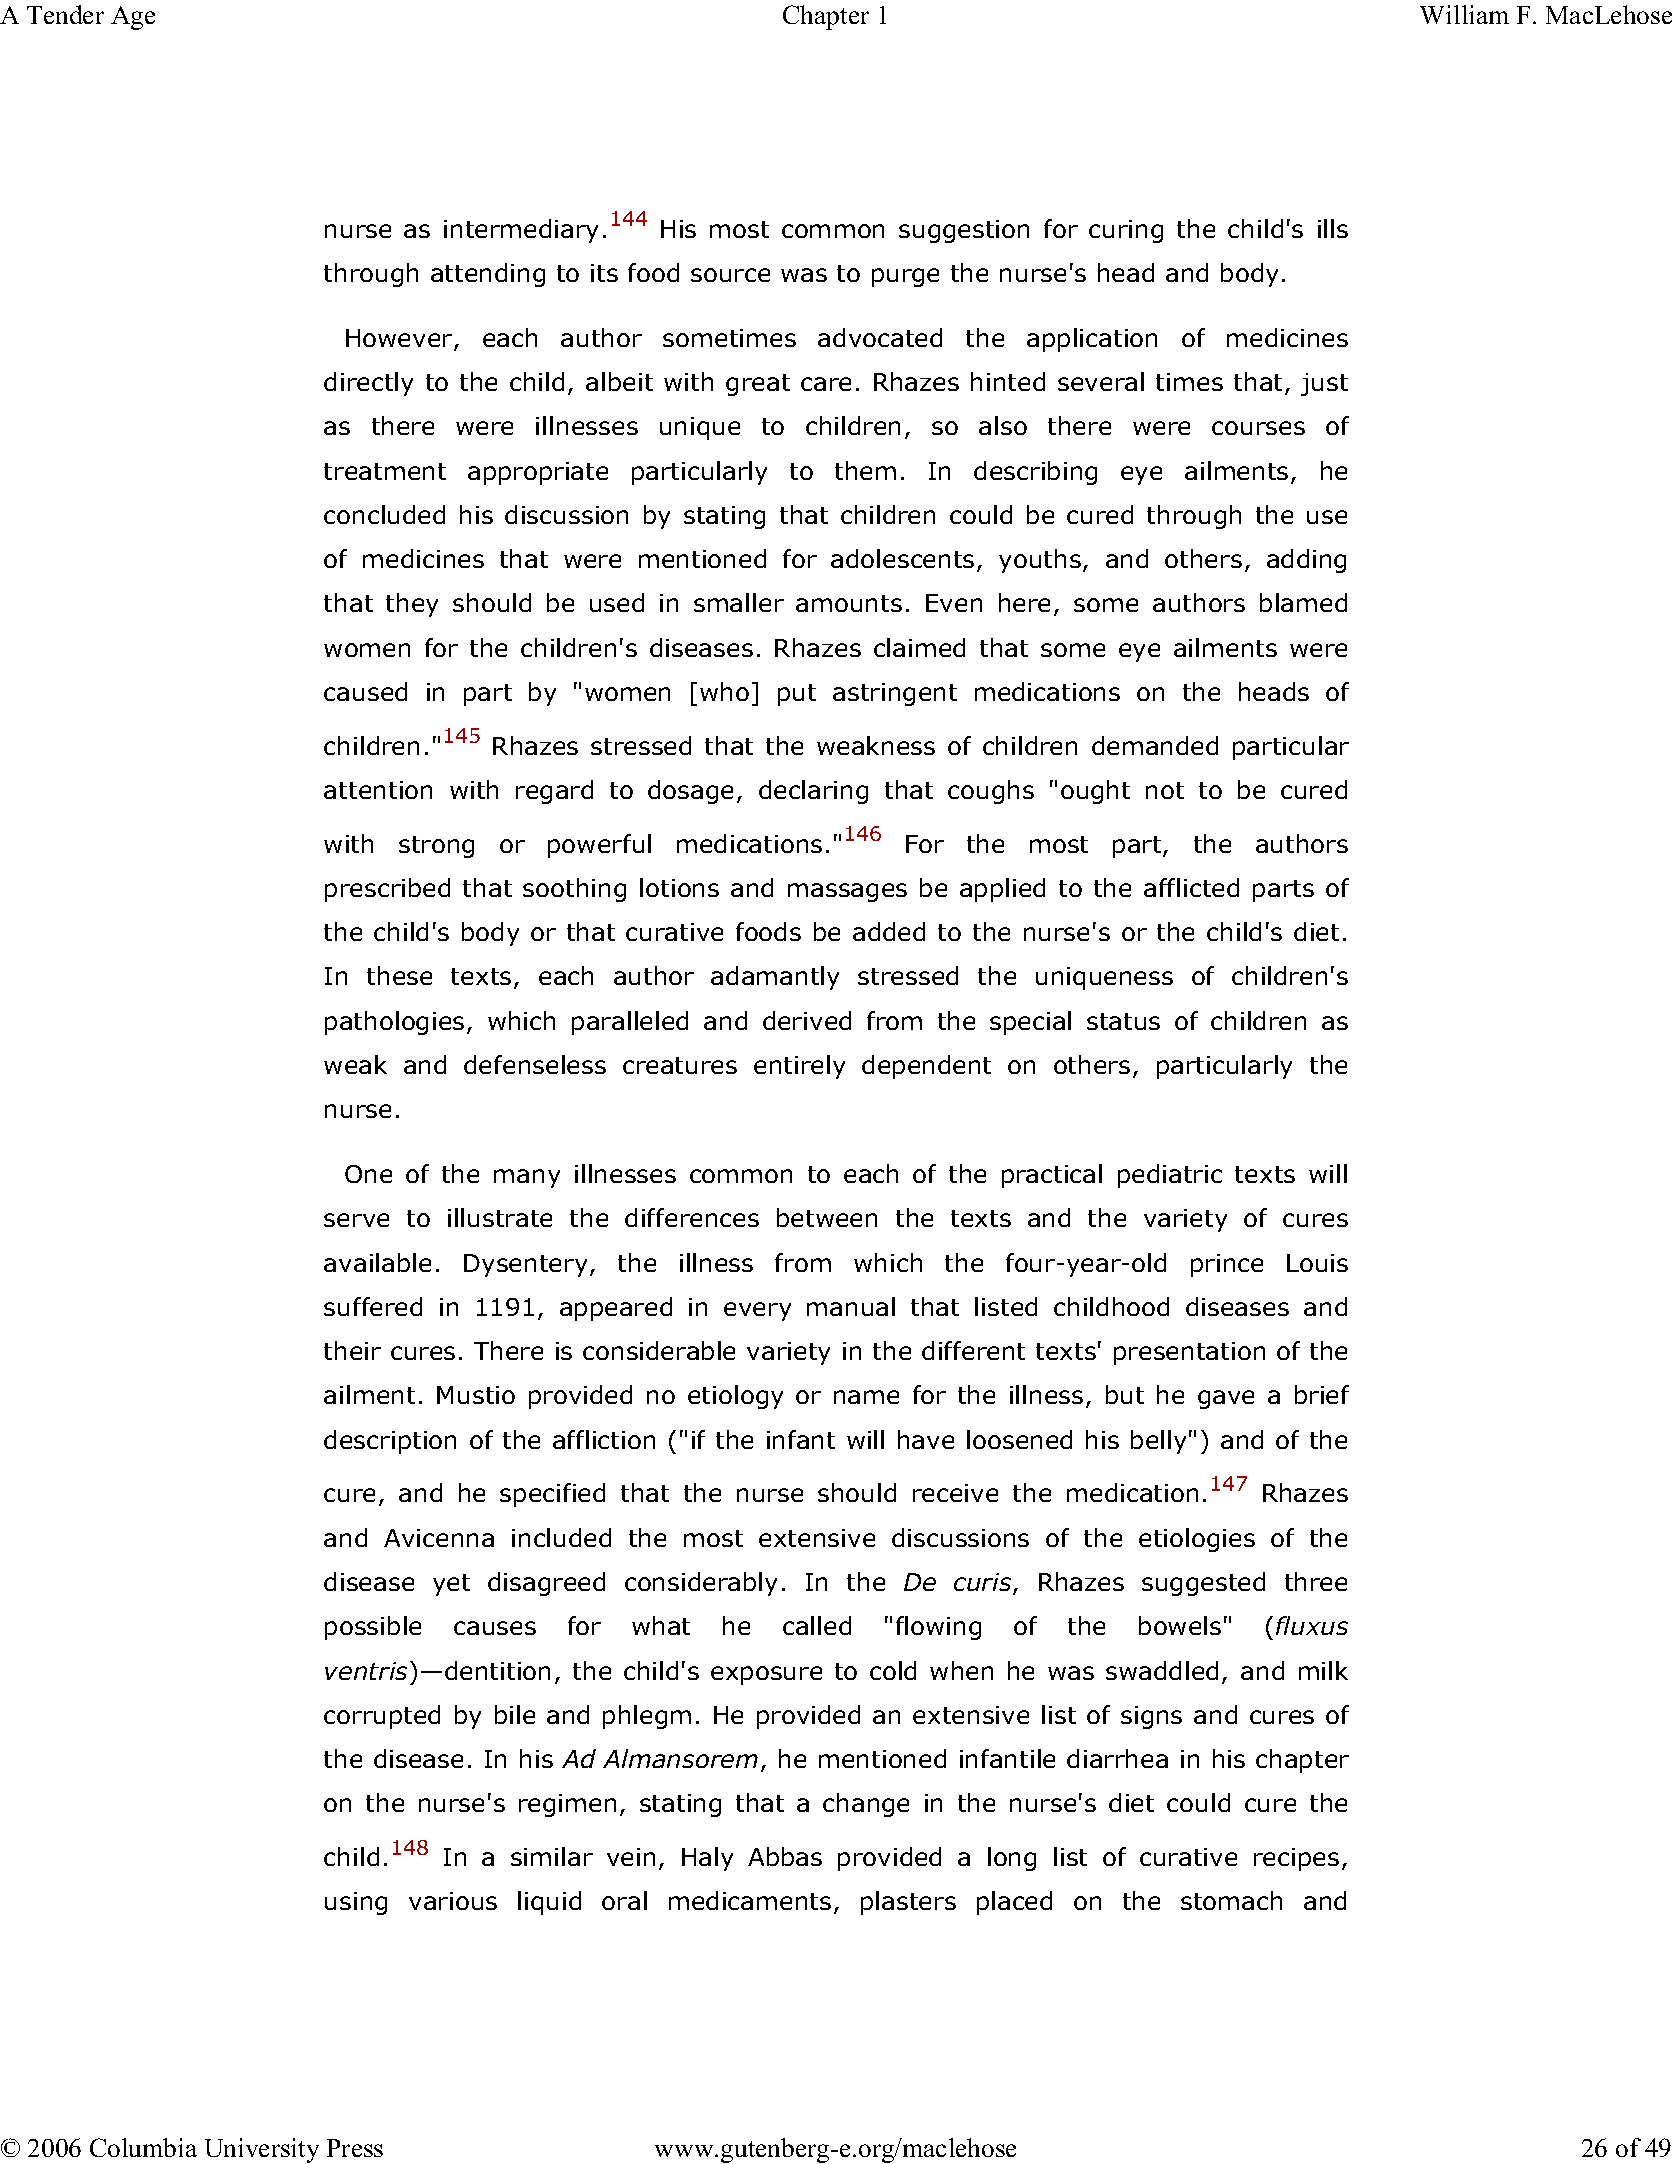  What do you see at coordinates (730, 275) in the screenshot?
I see `source` at bounding box center [730, 275].
